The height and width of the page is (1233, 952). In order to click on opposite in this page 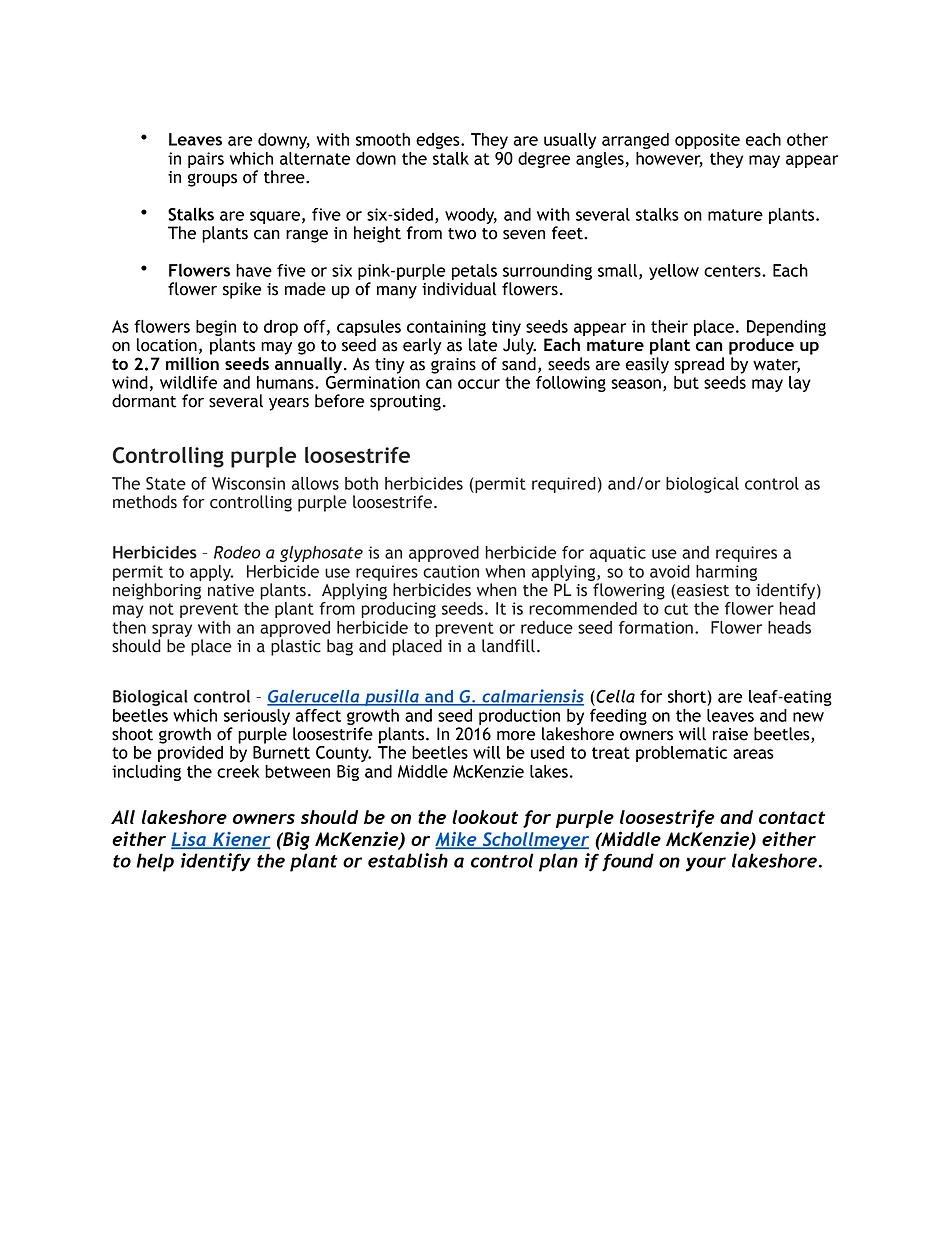, I will do `click(707, 141)`.
